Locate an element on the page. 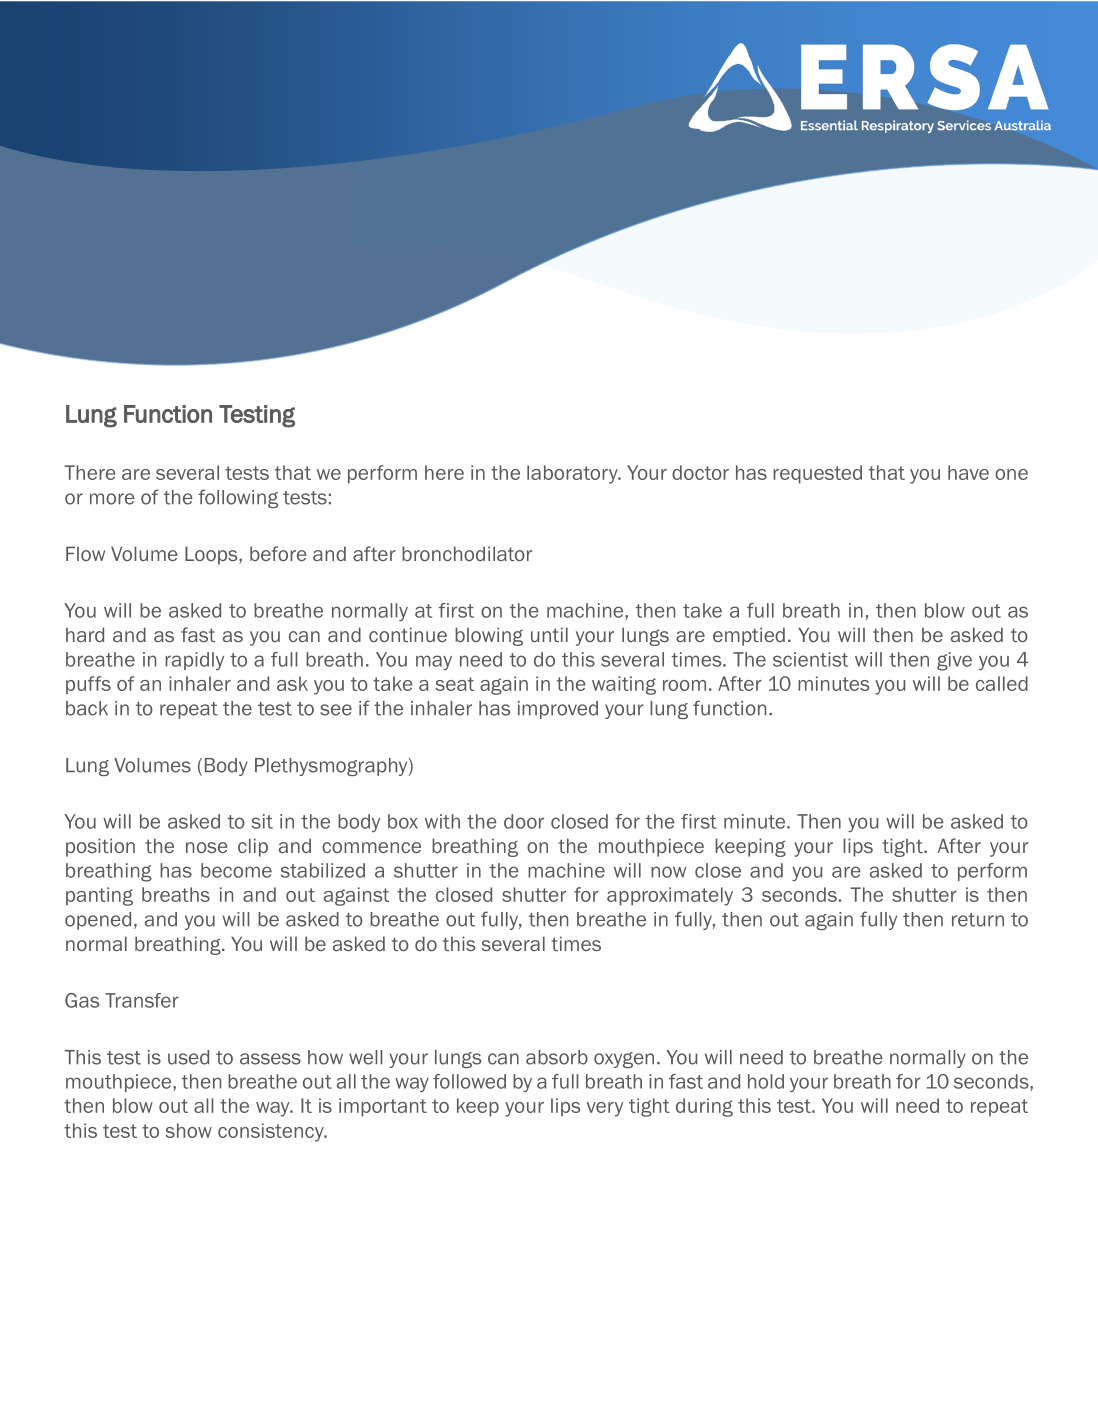 This image has width=1098, height=1421. show is located at coordinates (188, 1130).
